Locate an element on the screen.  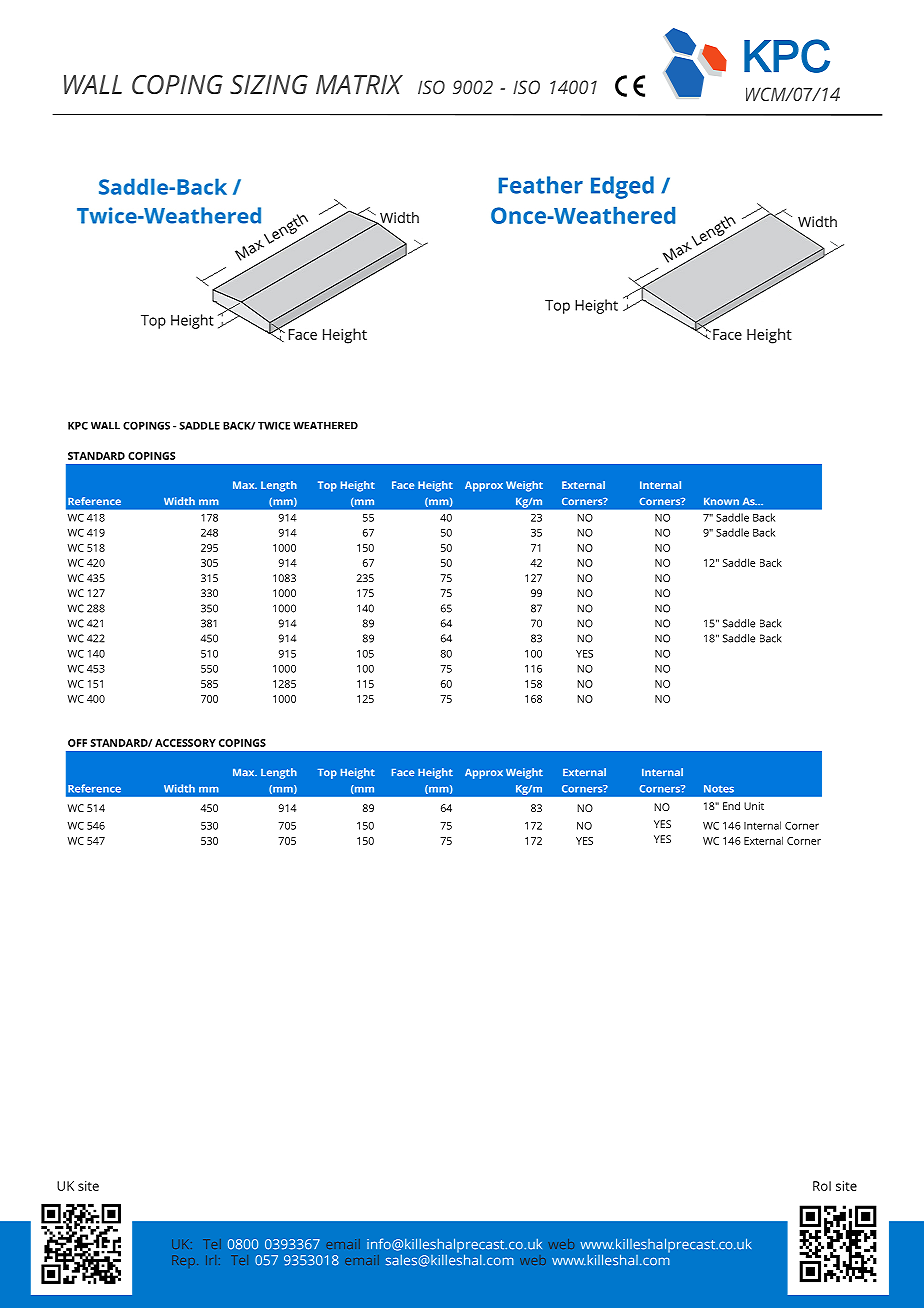
Known is located at coordinates (721, 501).
